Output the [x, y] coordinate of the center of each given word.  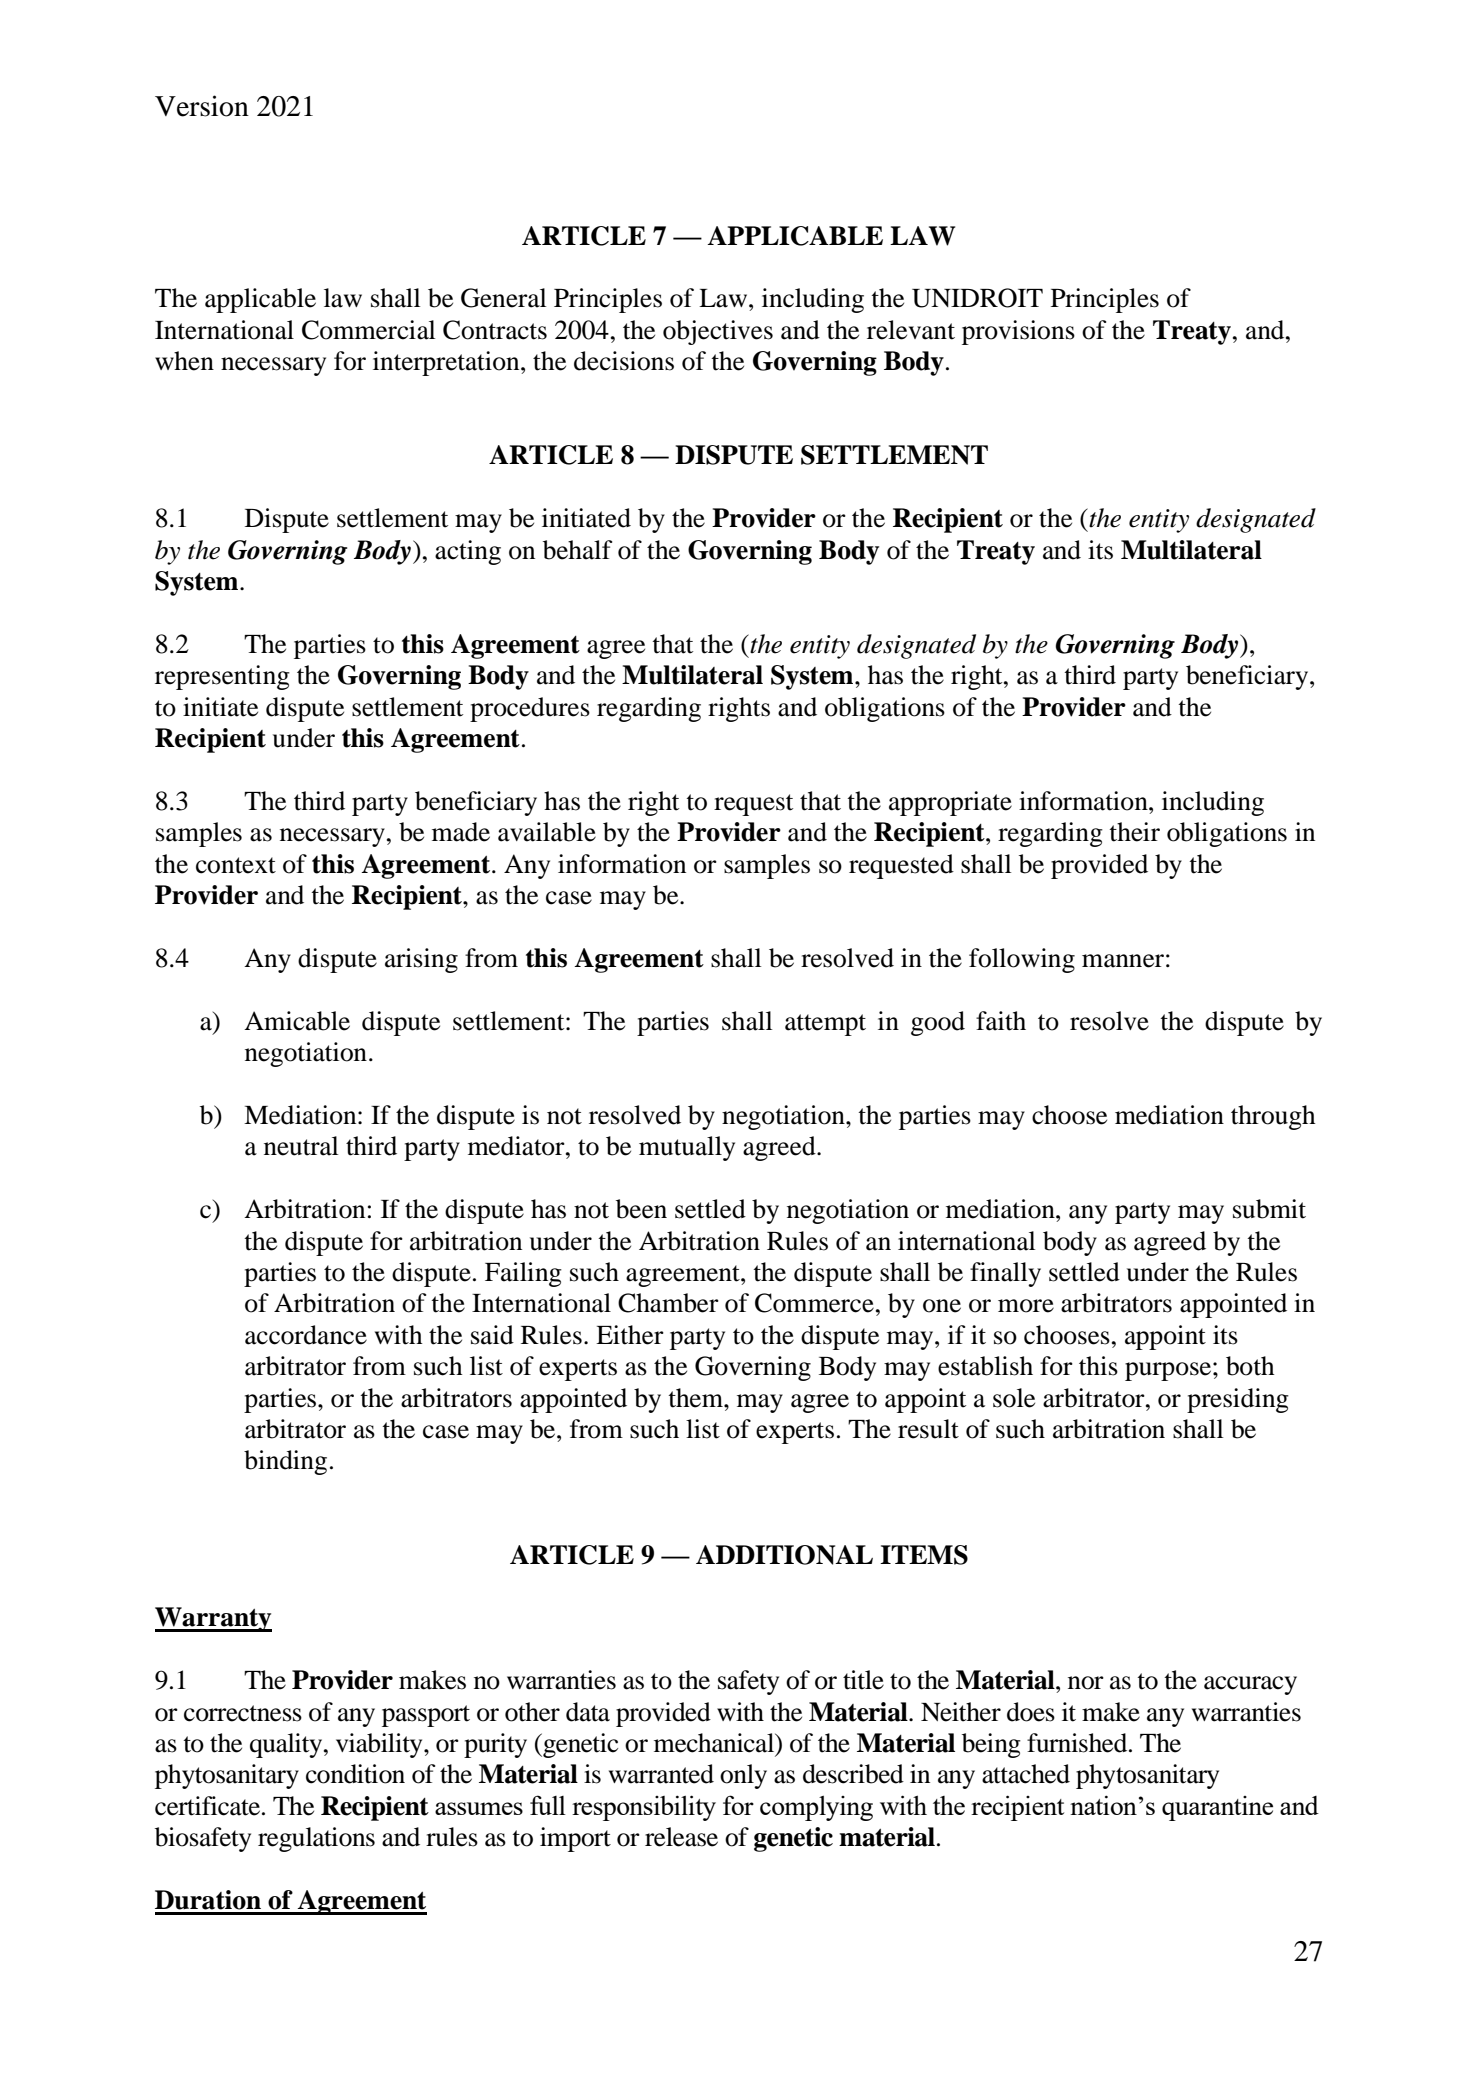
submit [1269, 1209]
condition [355, 1774]
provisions [1018, 332]
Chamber [668, 1303]
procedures [530, 709]
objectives [718, 332]
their [1134, 832]
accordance [306, 1335]
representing [222, 677]
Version [202, 106]
